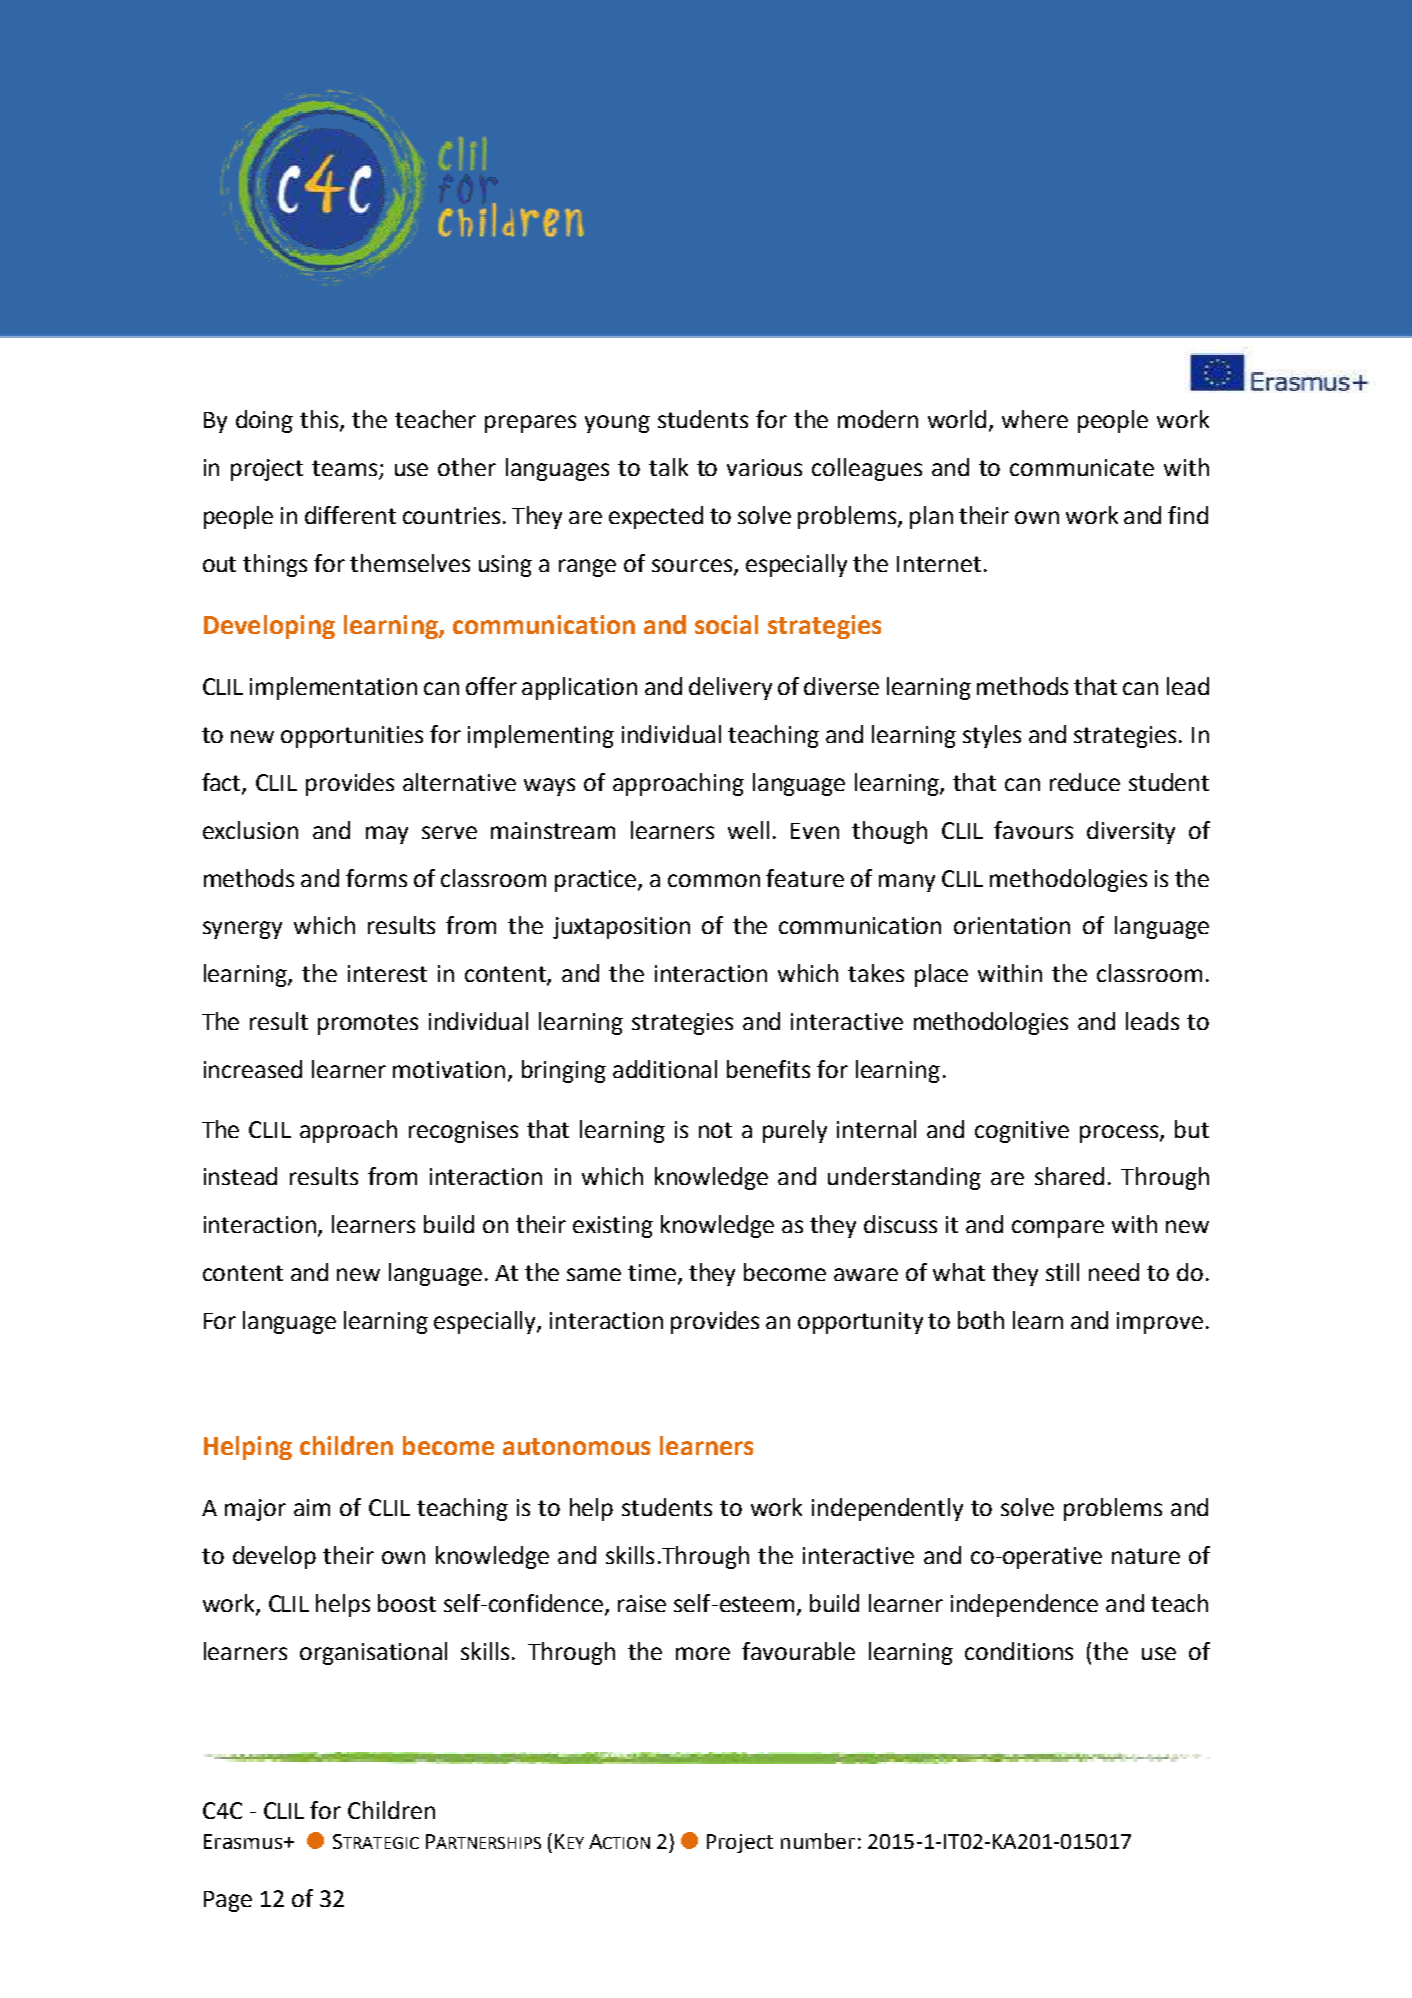  I want to click on teams, so click(346, 469).
